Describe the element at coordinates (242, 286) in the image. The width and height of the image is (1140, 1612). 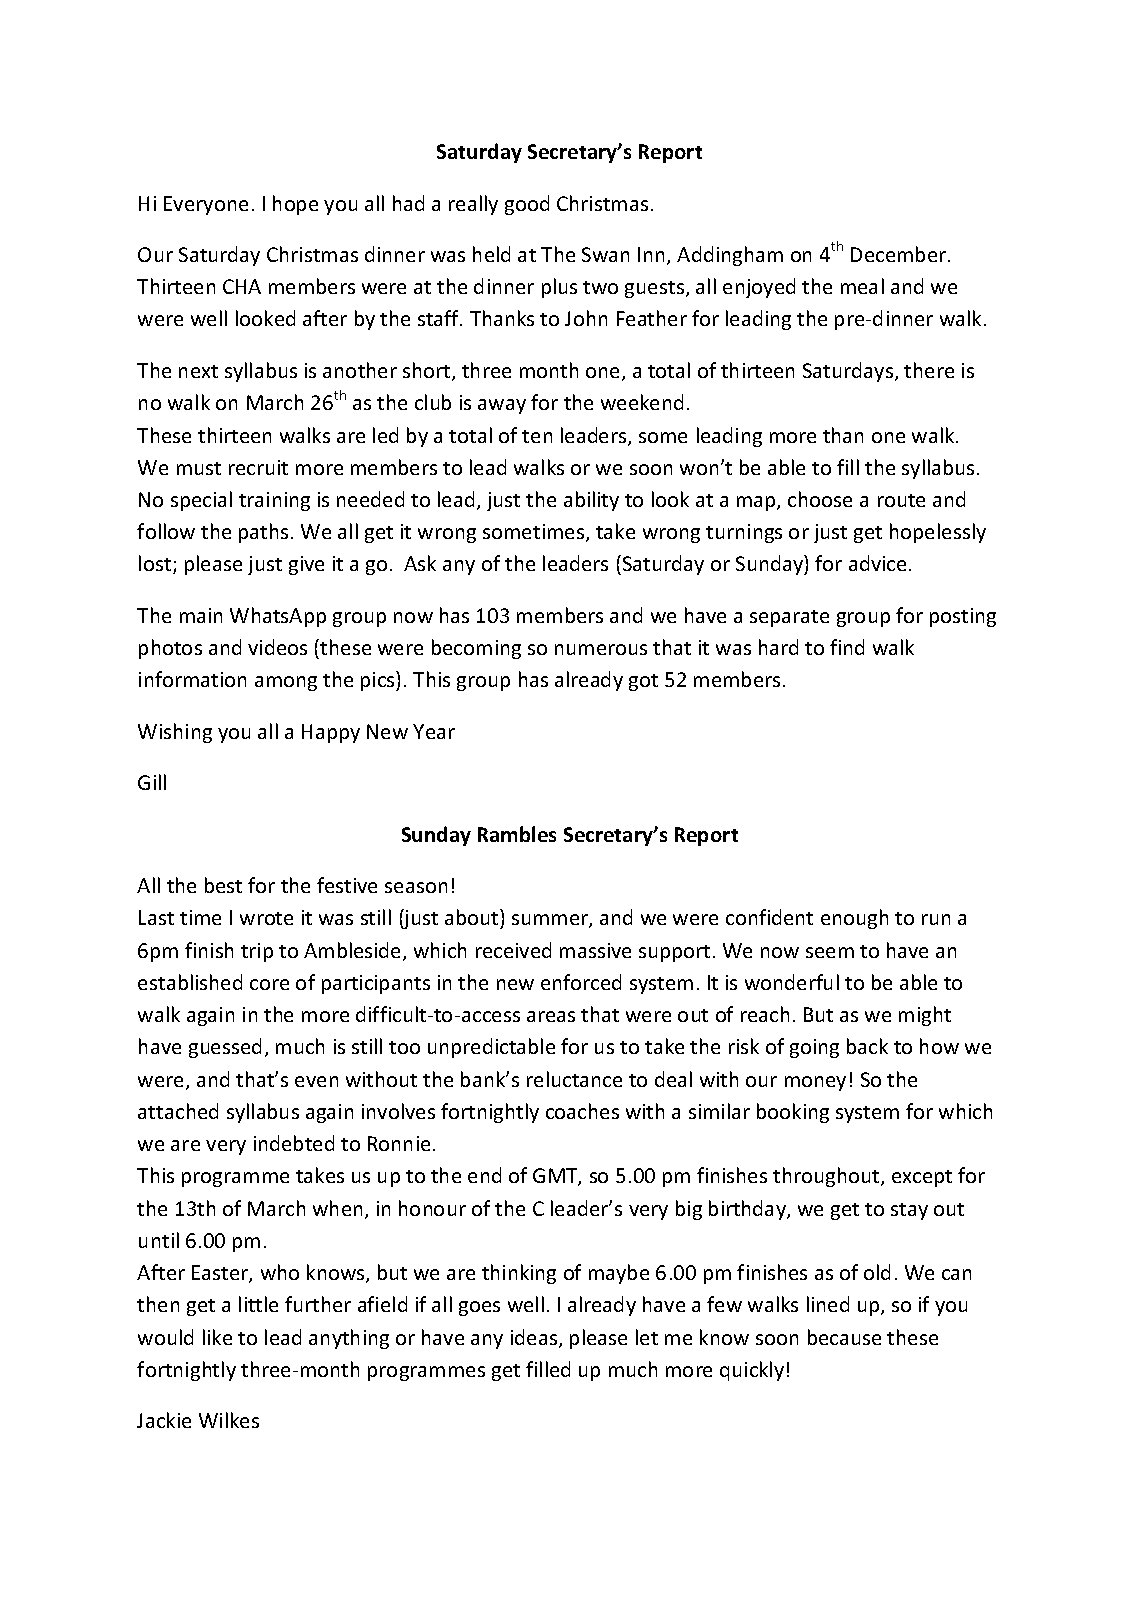
I see `CHA` at that location.
